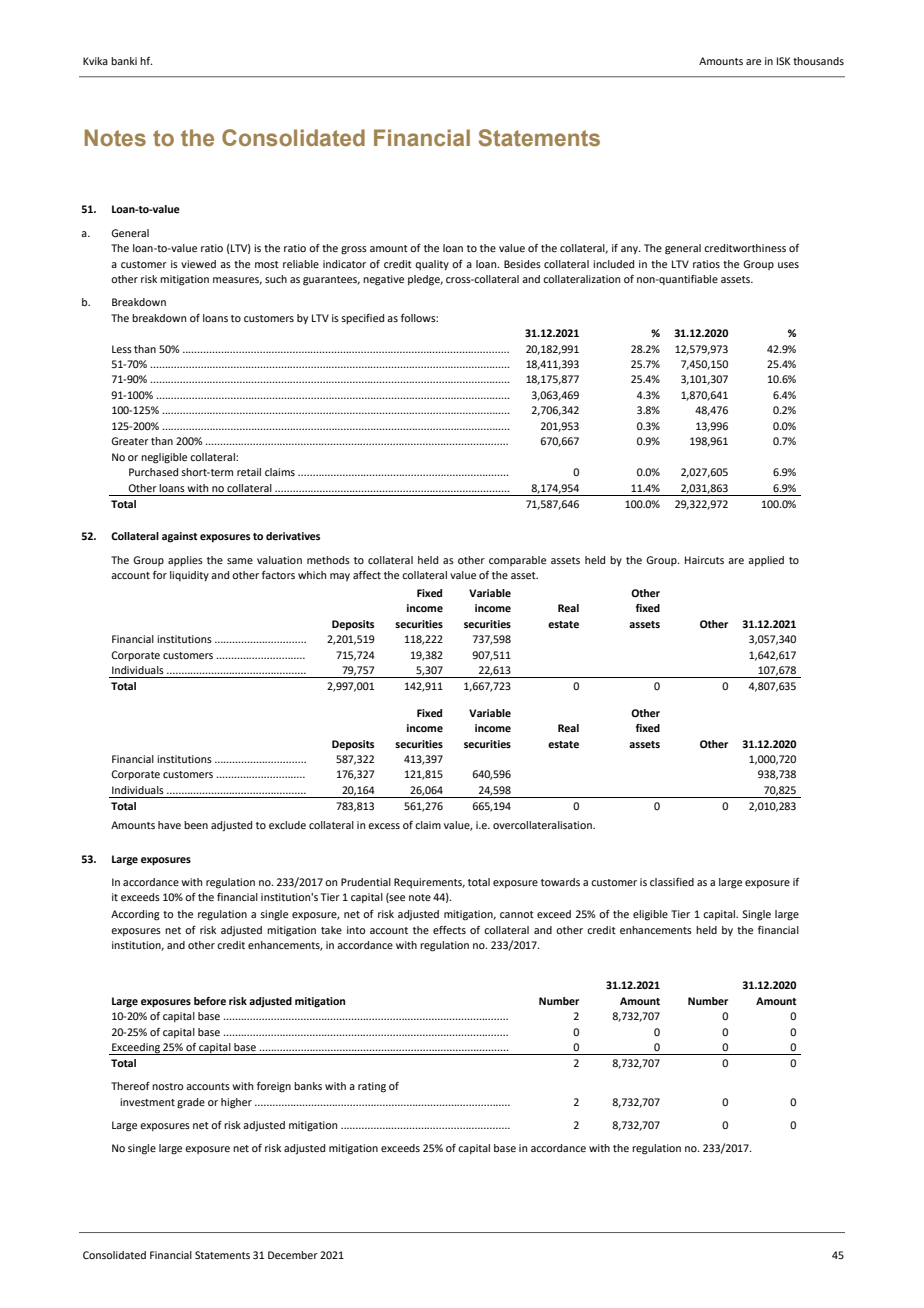  What do you see at coordinates (185, 561) in the screenshot?
I see `applies` at bounding box center [185, 561].
